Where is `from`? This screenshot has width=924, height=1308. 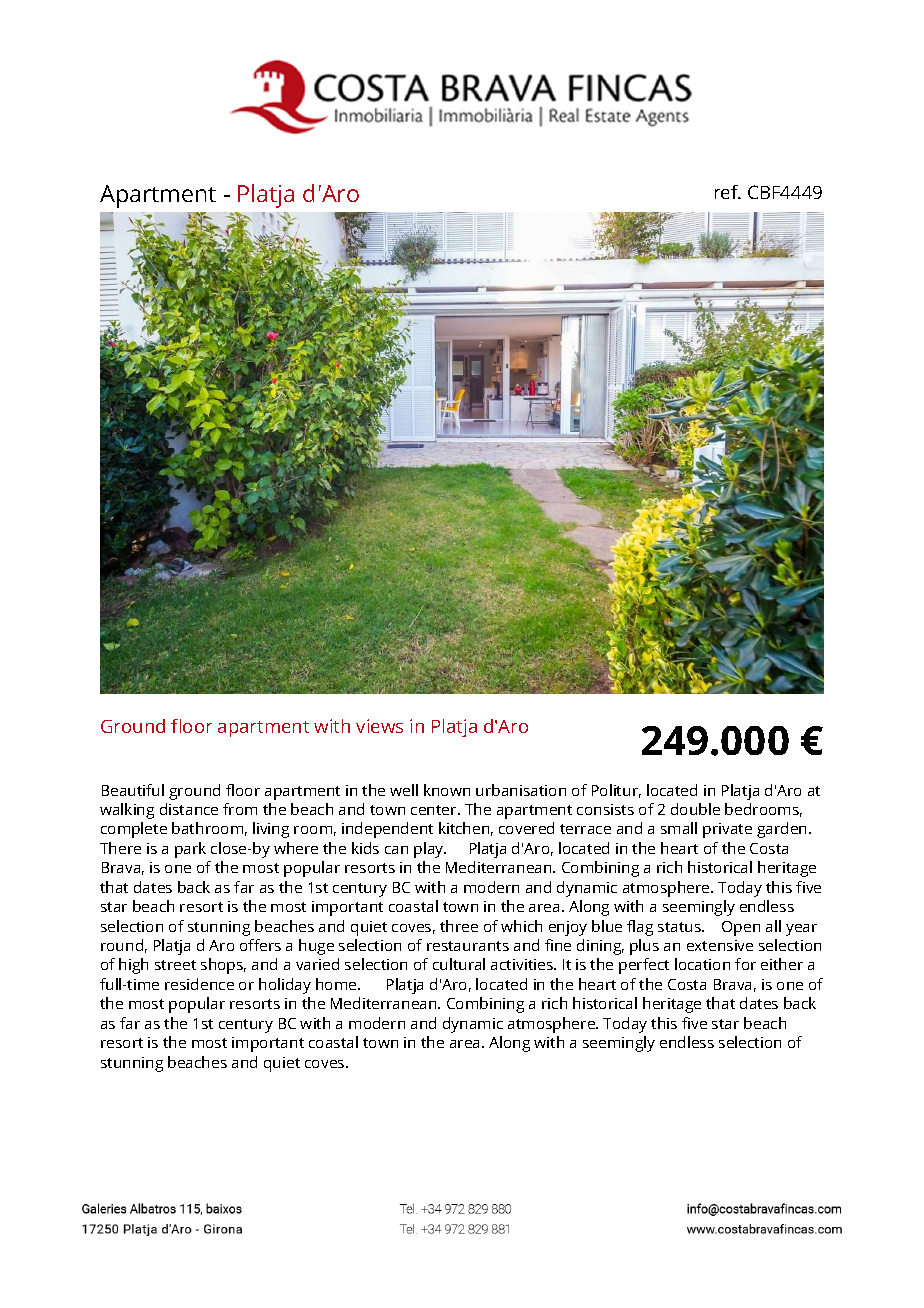 from is located at coordinates (240, 809).
